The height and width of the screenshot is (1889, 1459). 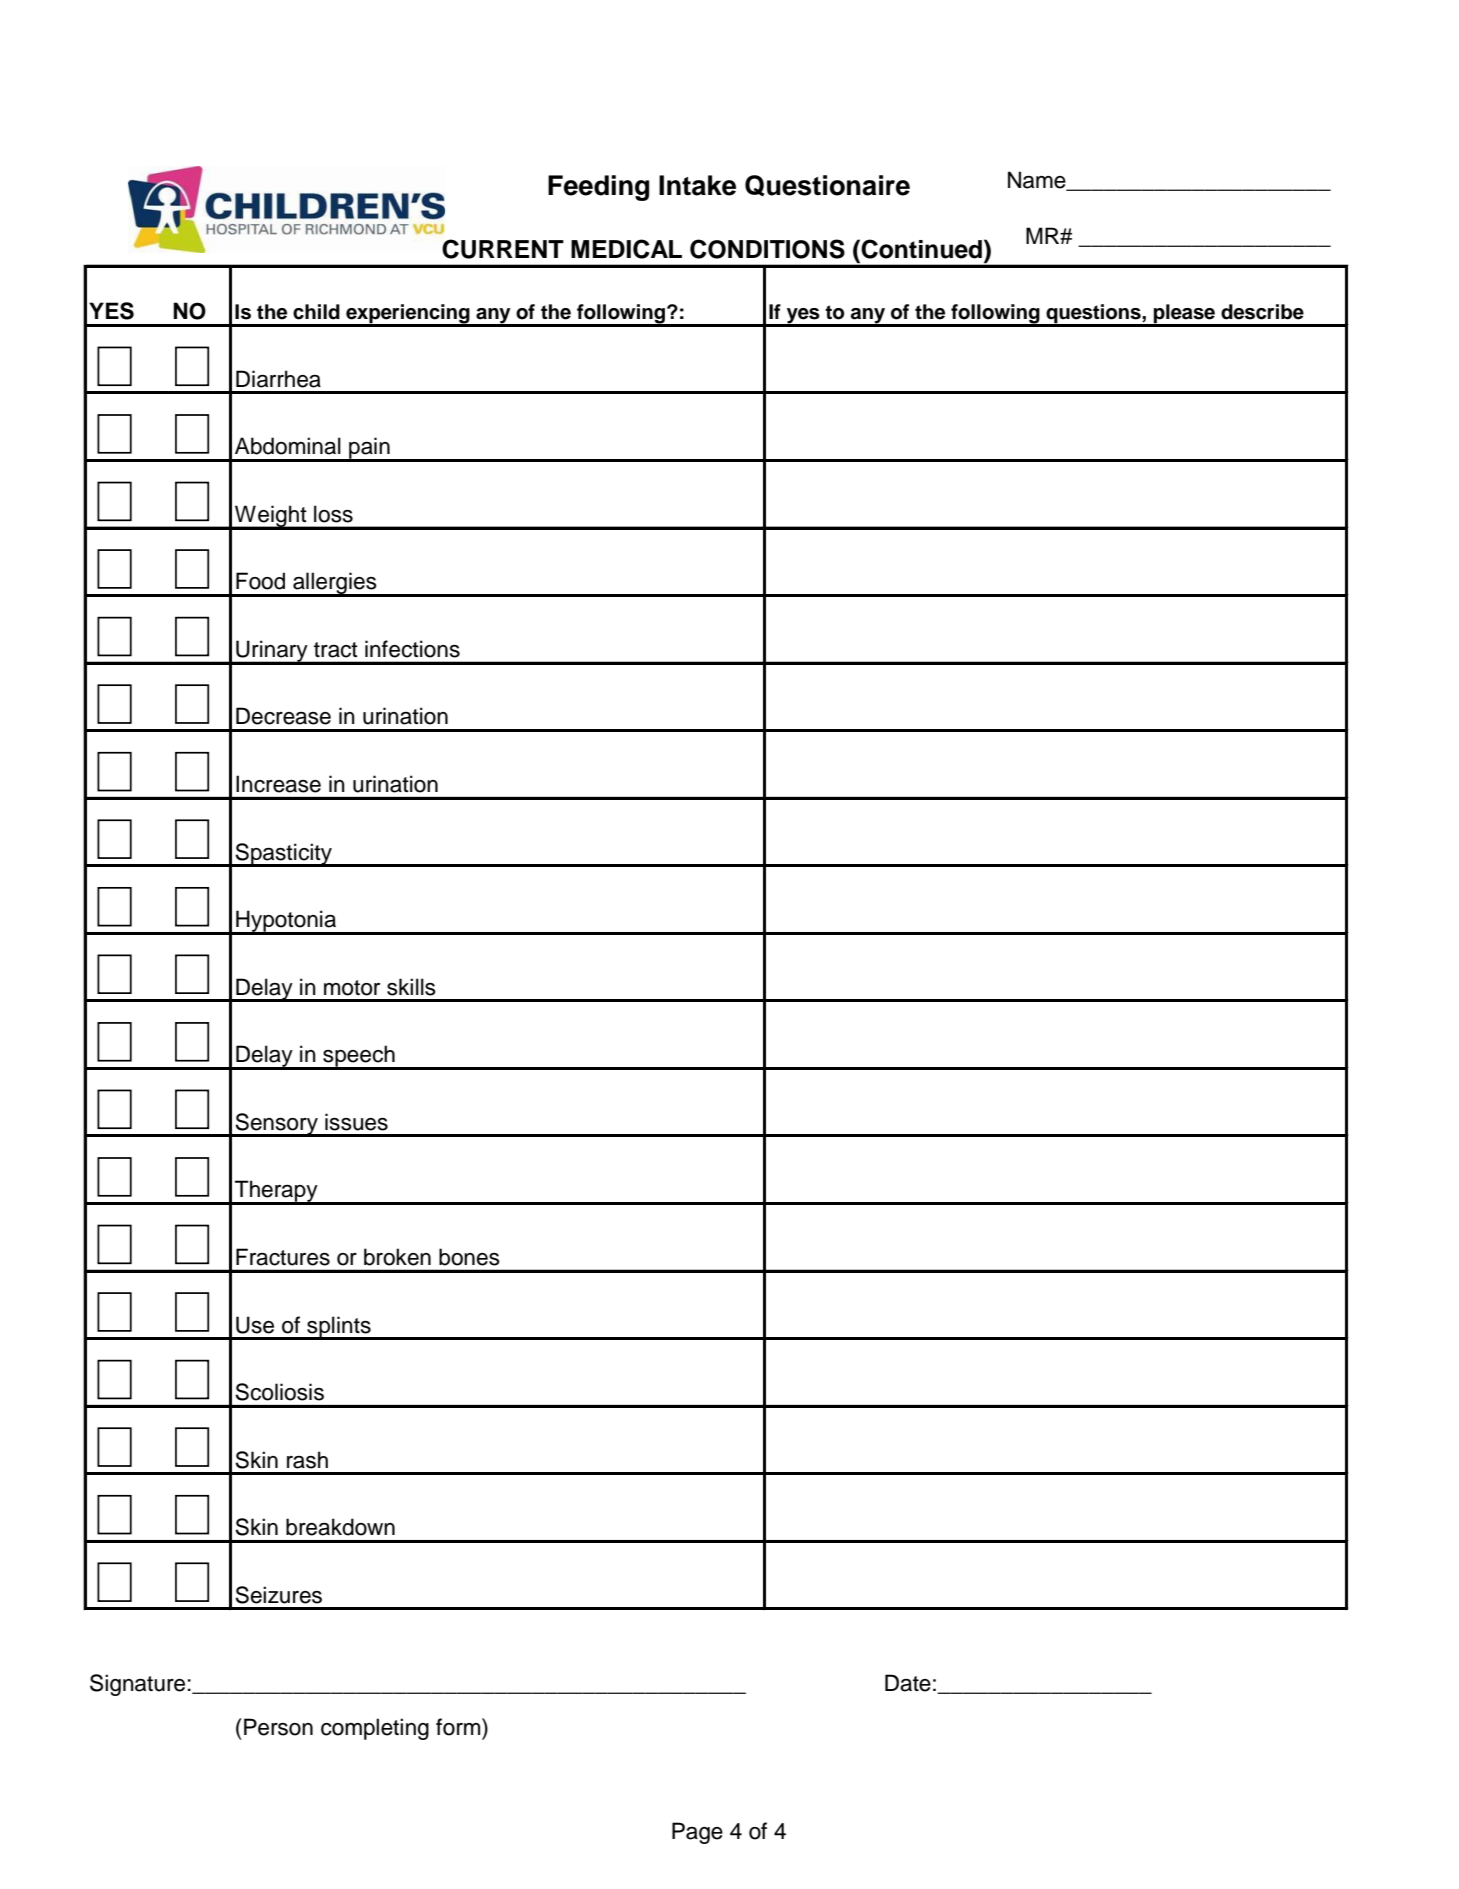 What do you see at coordinates (697, 1833) in the screenshot?
I see `Page` at bounding box center [697, 1833].
